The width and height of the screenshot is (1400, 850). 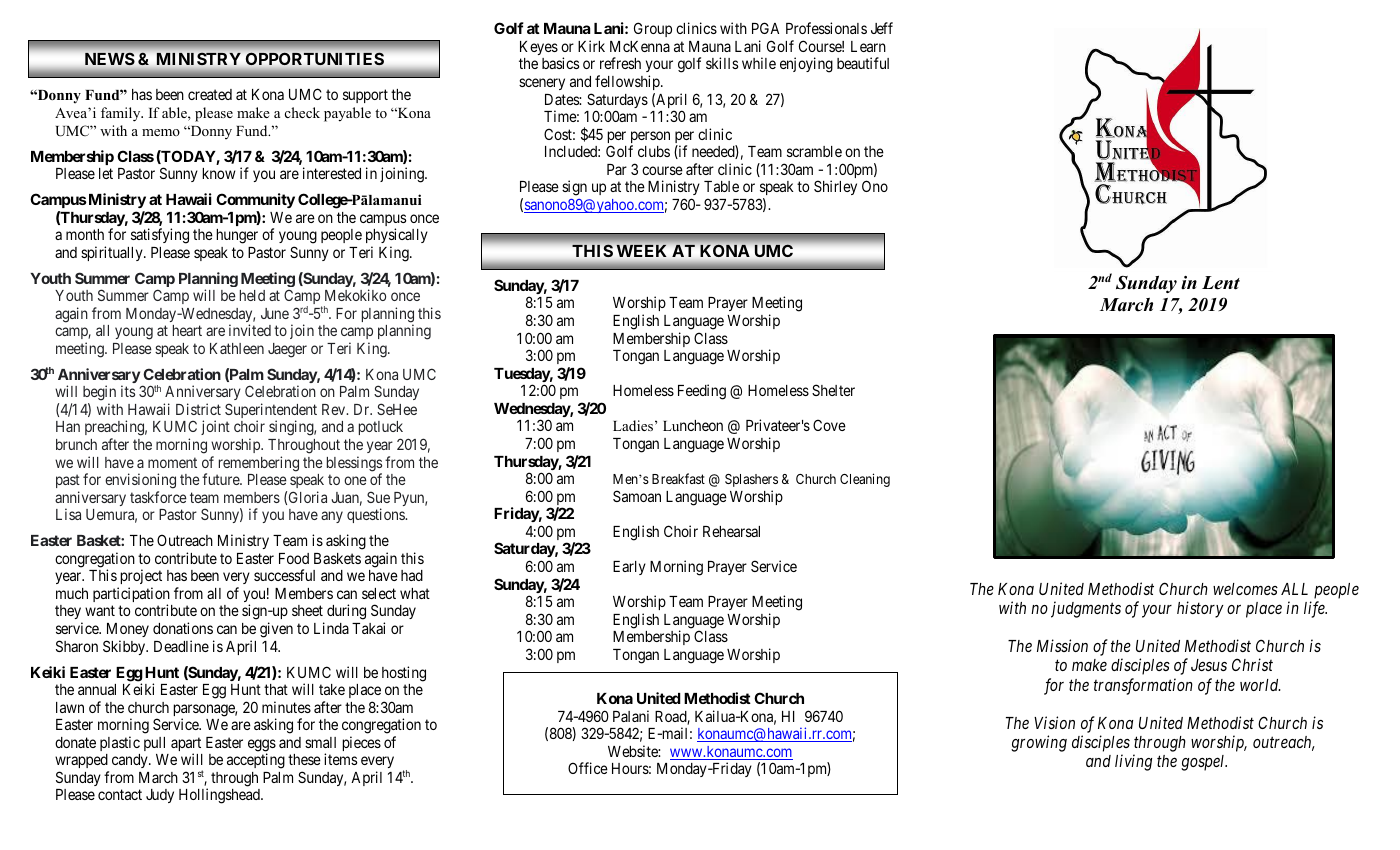 What do you see at coordinates (833, 390) in the screenshot?
I see `Shelter` at bounding box center [833, 390].
